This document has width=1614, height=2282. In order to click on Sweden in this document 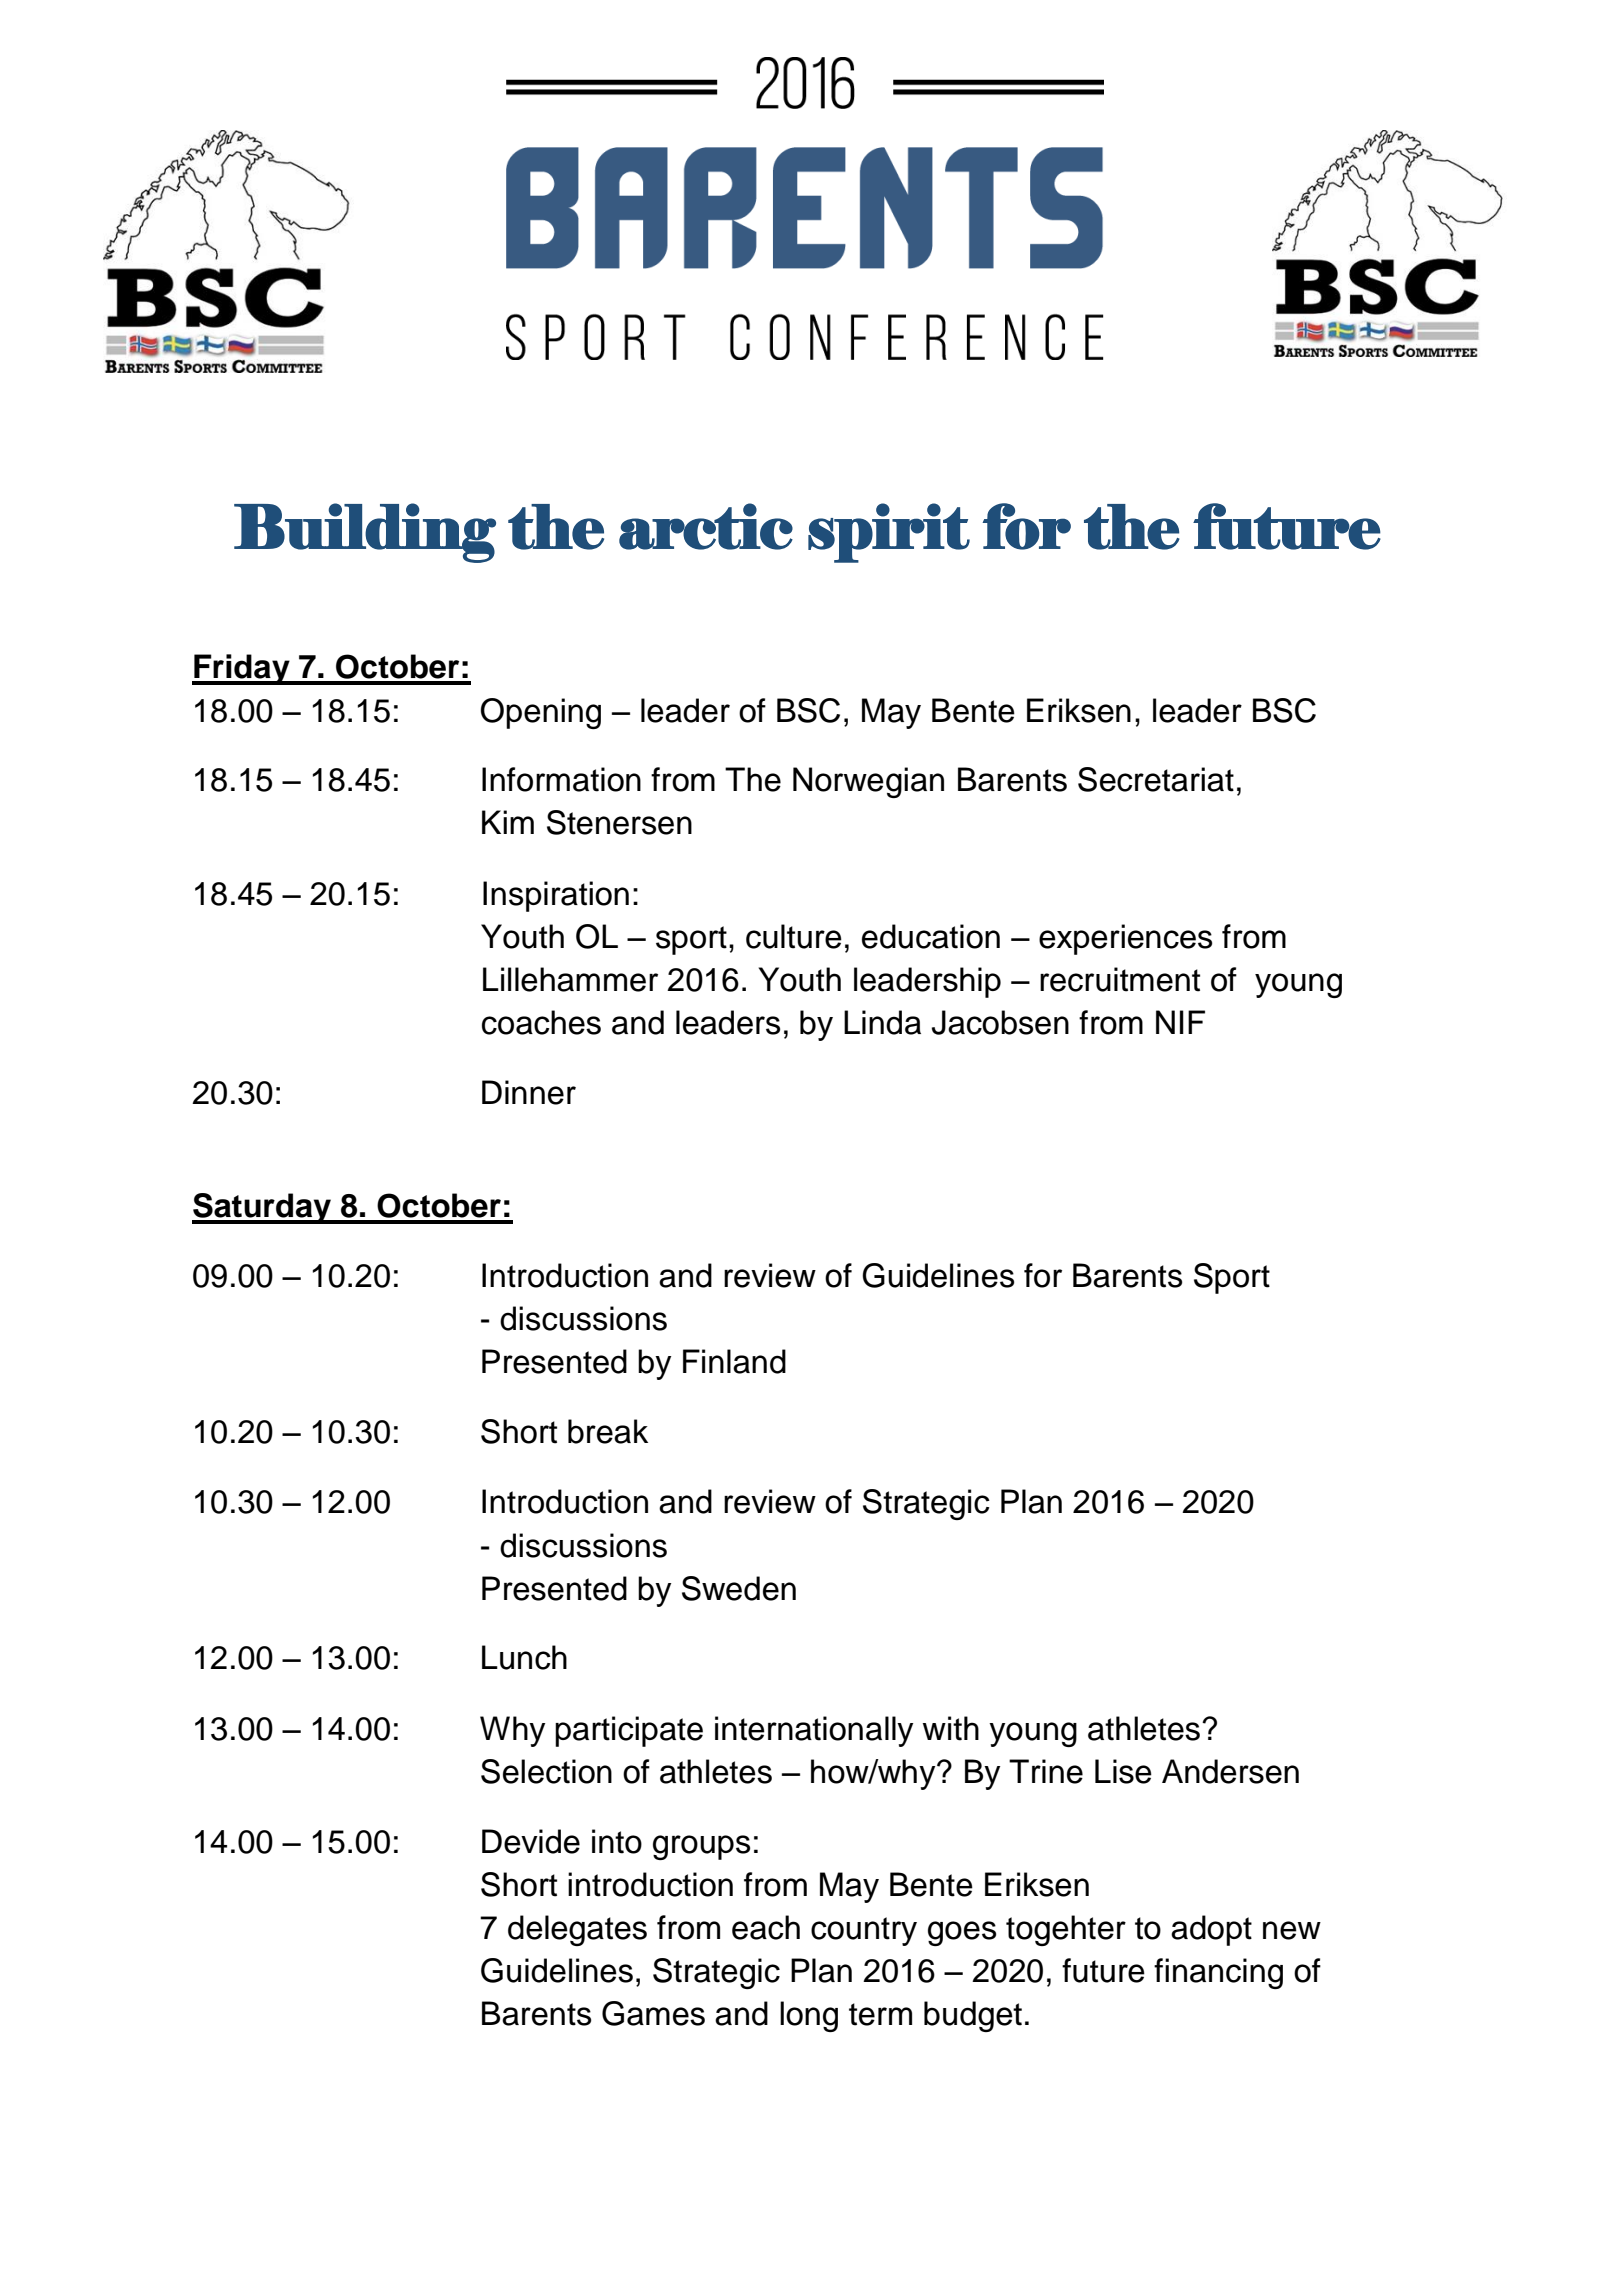, I will do `click(739, 1588)`.
